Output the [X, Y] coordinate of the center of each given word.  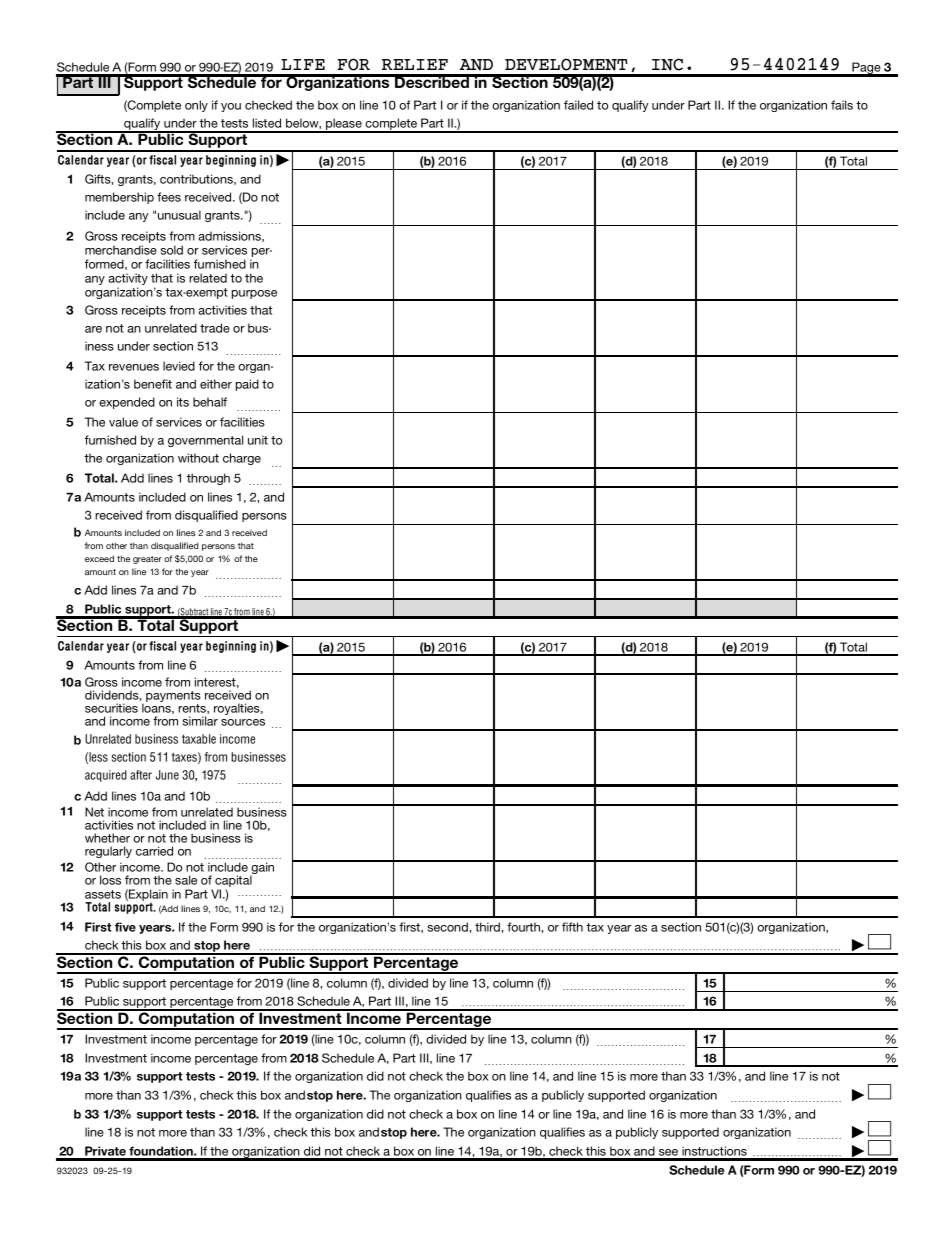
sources [243, 722]
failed [578, 105]
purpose [254, 294]
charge [242, 459]
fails [842, 105]
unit [258, 440]
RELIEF [415, 64]
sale [186, 880]
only [196, 106]
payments [173, 698]
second [449, 927]
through [208, 479]
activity [128, 280]
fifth [572, 927]
